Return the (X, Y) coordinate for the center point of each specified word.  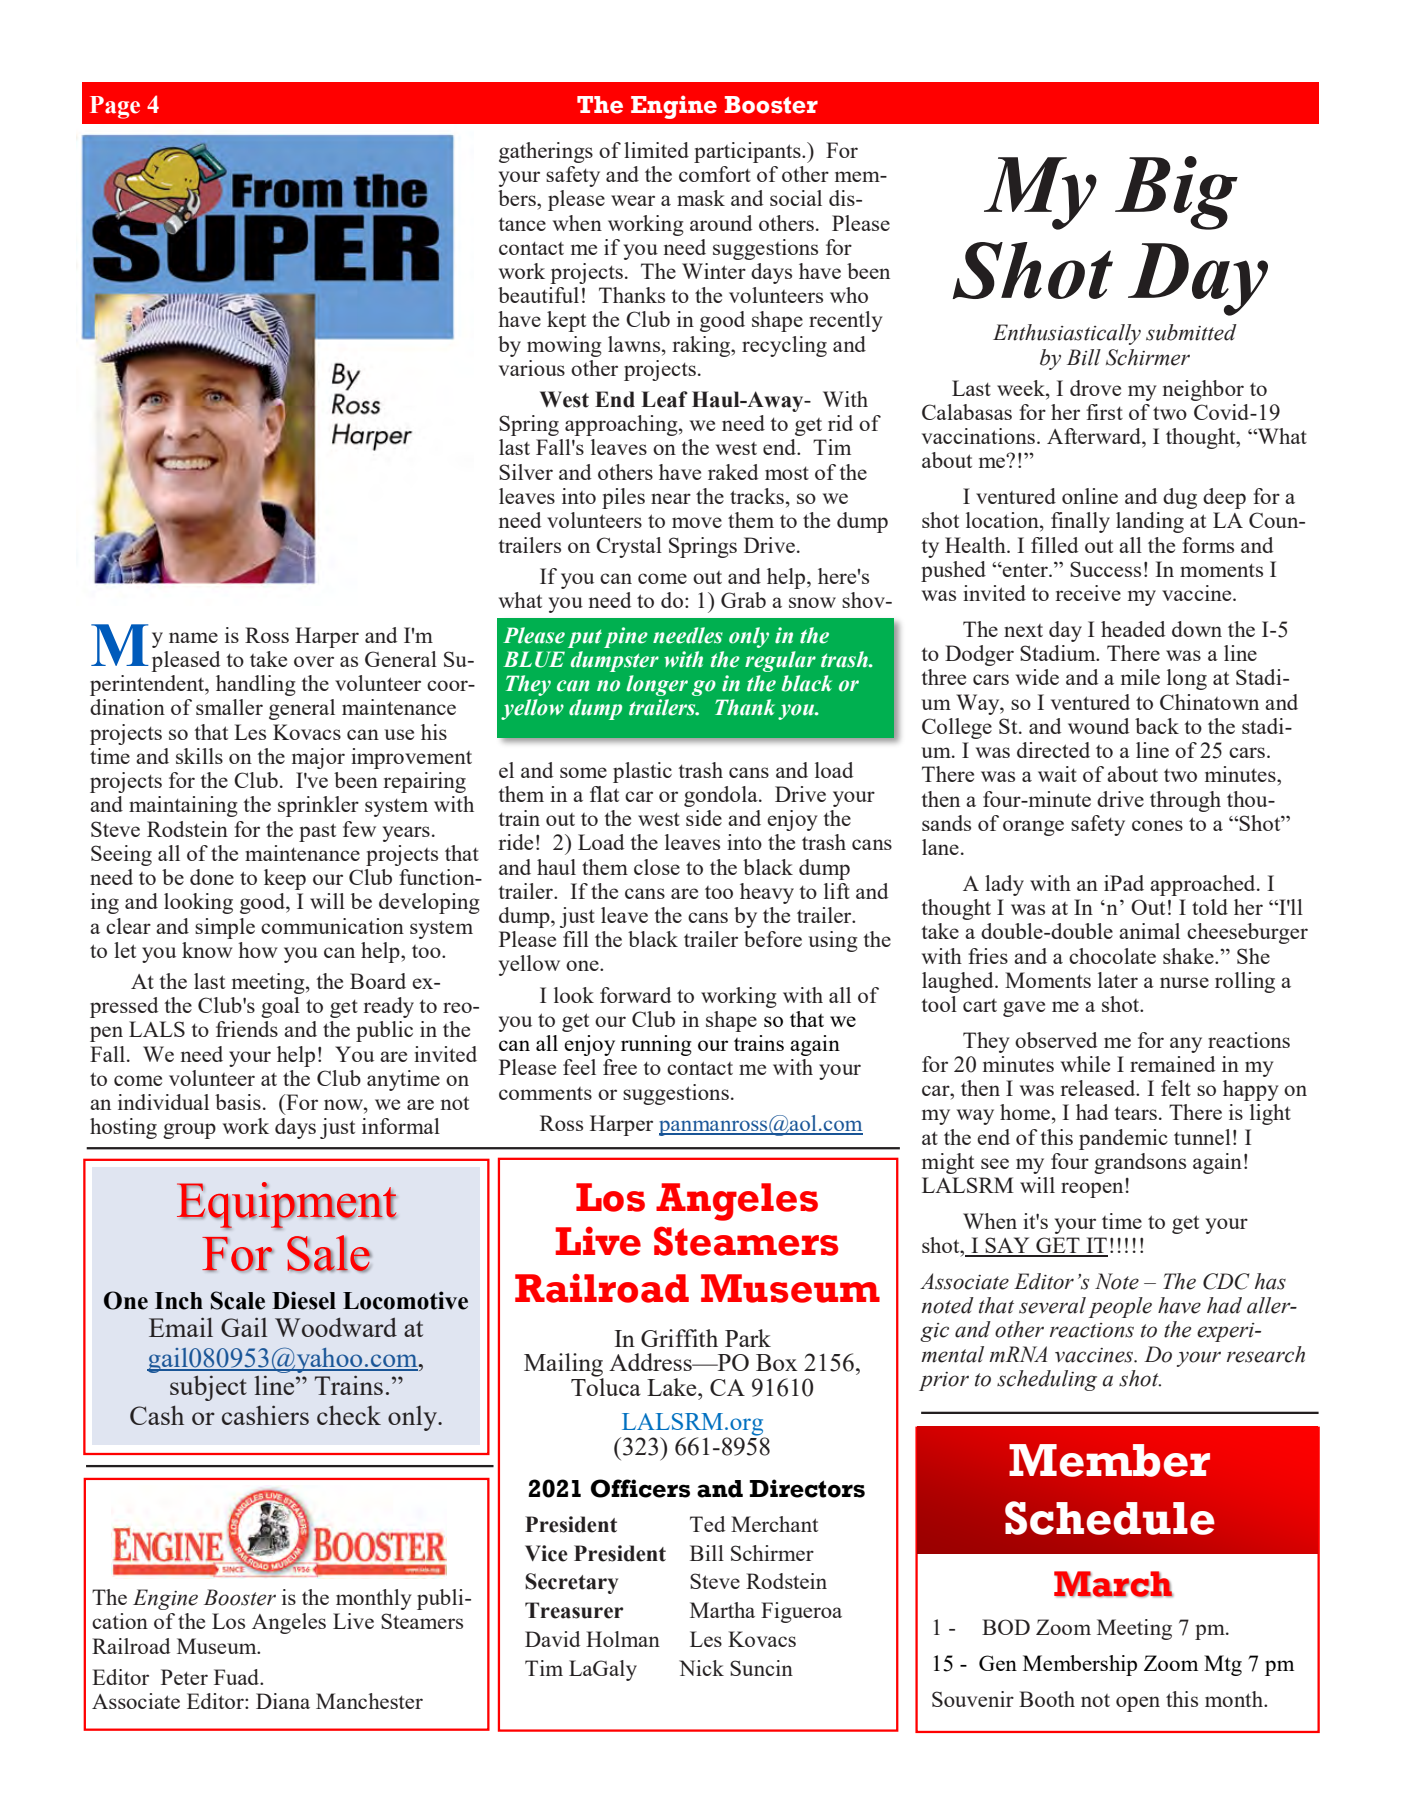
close (657, 867)
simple (225, 928)
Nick (701, 1668)
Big (1176, 193)
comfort (715, 174)
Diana (283, 1701)
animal (1149, 931)
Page (115, 107)
